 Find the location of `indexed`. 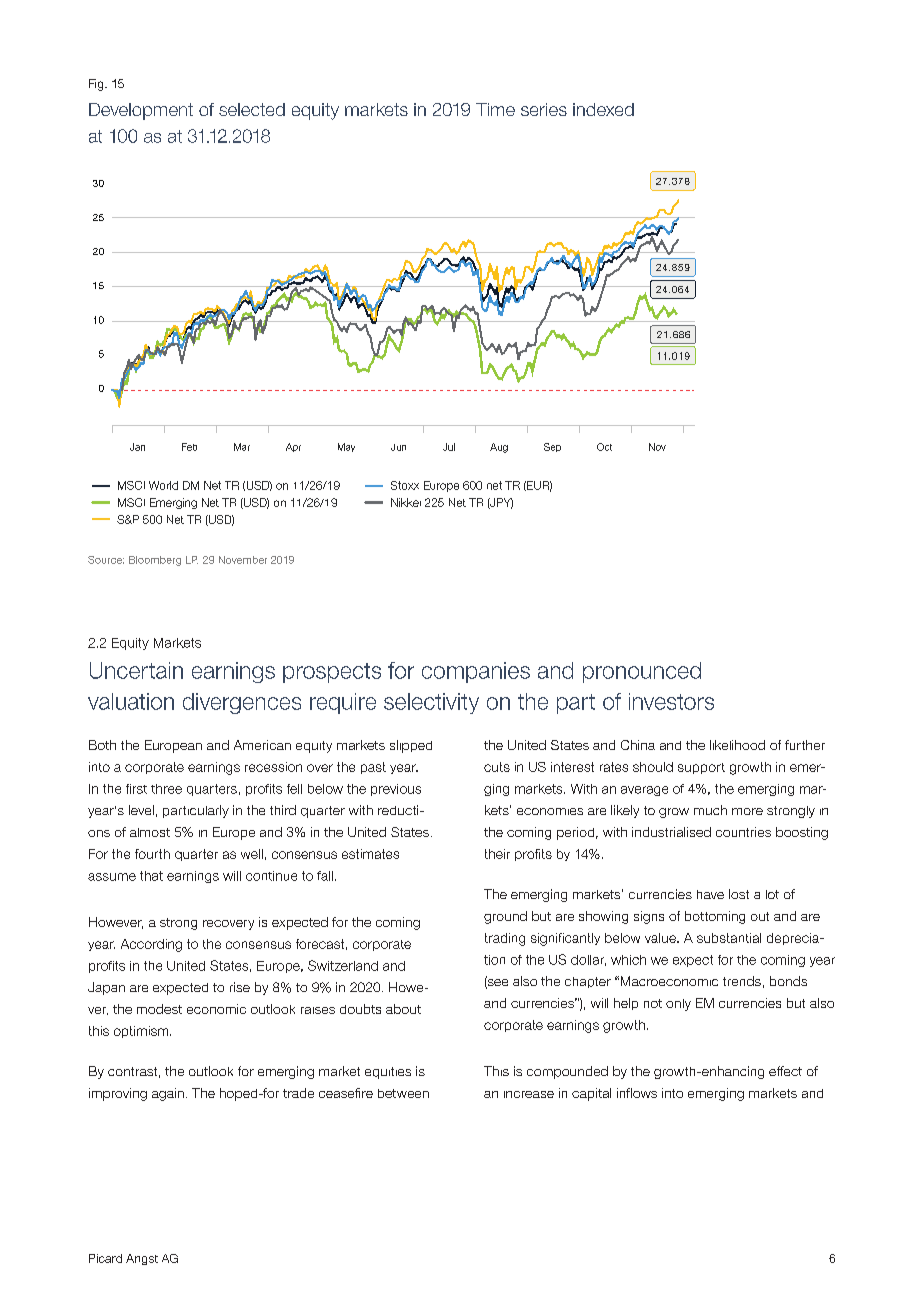

indexed is located at coordinates (603, 109).
